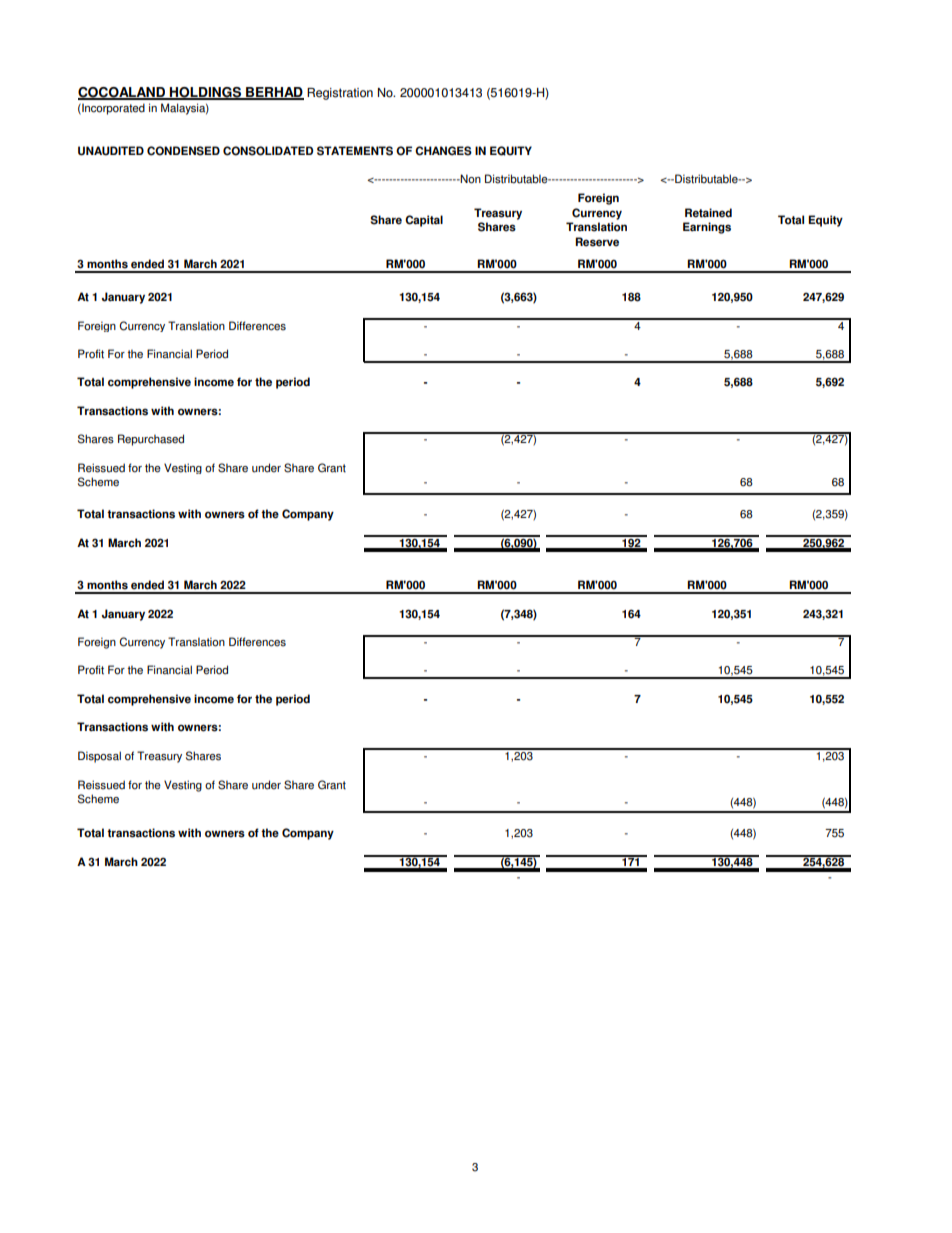 The image size is (952, 1233). What do you see at coordinates (597, 242) in the screenshot?
I see `Reserve` at bounding box center [597, 242].
